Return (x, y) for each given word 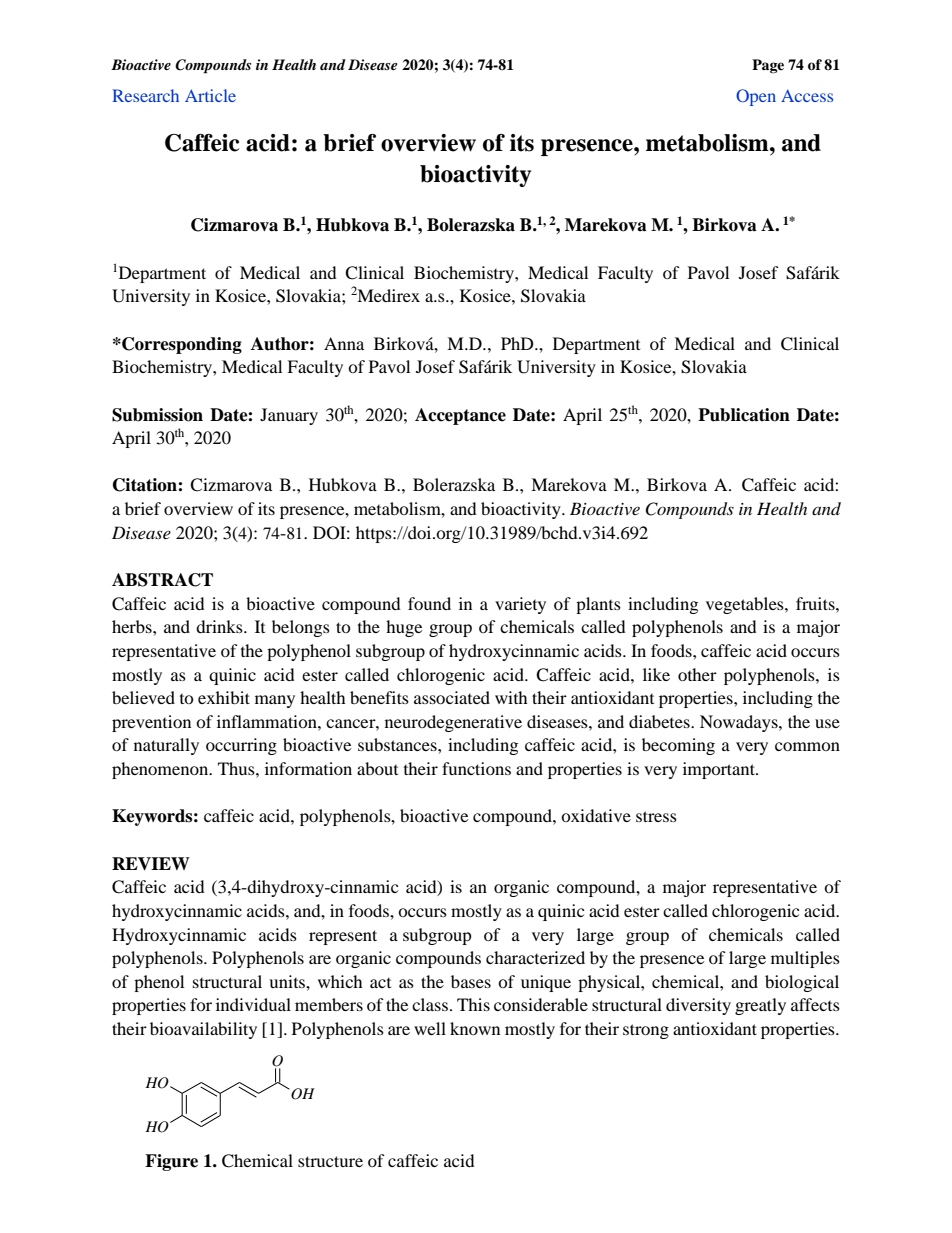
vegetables (746, 605)
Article (210, 95)
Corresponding (181, 345)
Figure (171, 1162)
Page (768, 66)
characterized (535, 957)
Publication (744, 415)
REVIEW (151, 864)
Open (756, 97)
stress (656, 816)
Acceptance (460, 416)
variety (520, 605)
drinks (220, 626)
